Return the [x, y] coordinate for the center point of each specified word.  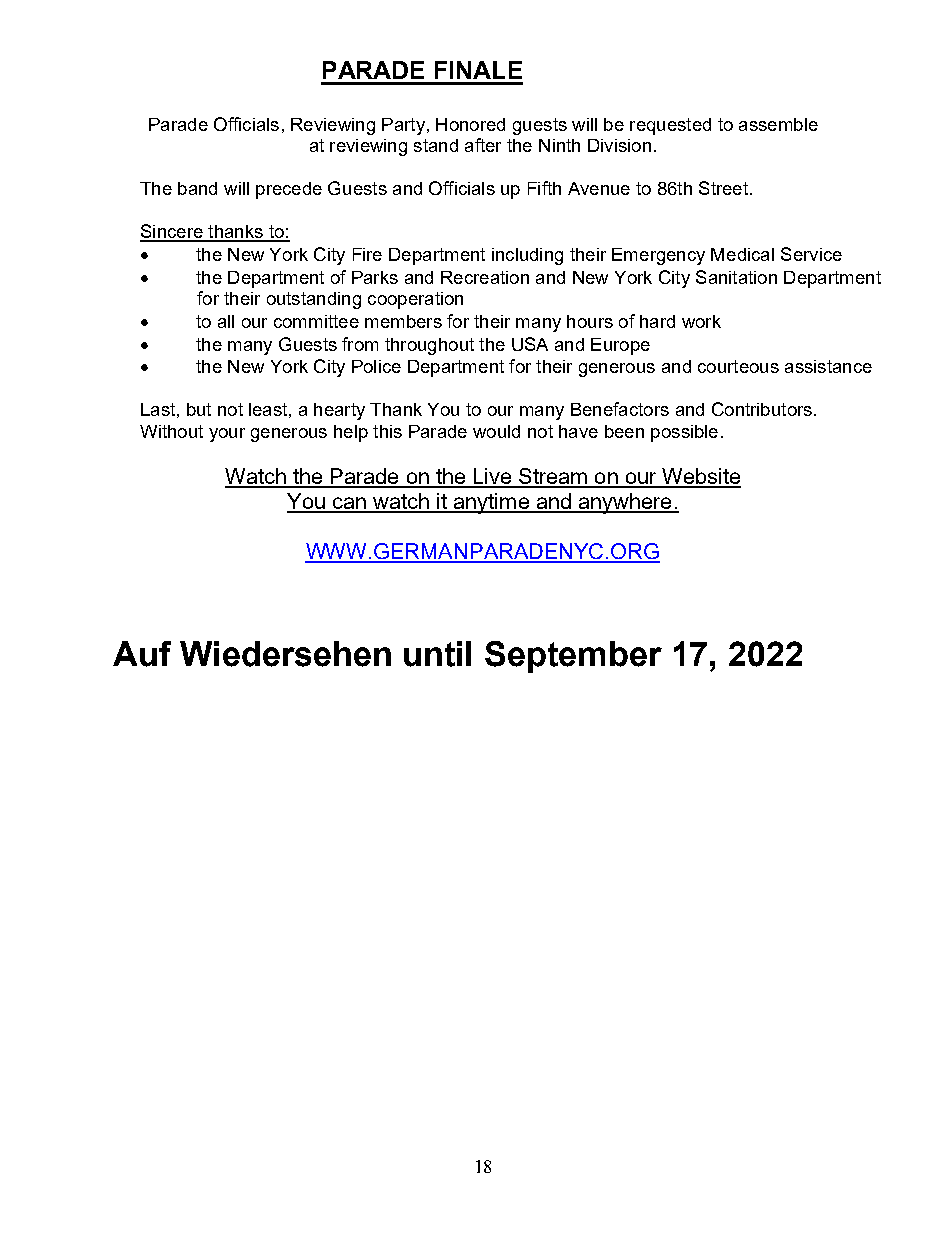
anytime [491, 503]
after [483, 145]
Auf [142, 654]
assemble [778, 124]
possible [684, 433]
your [227, 435]
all [226, 321]
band [197, 188]
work [701, 321]
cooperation [415, 300]
